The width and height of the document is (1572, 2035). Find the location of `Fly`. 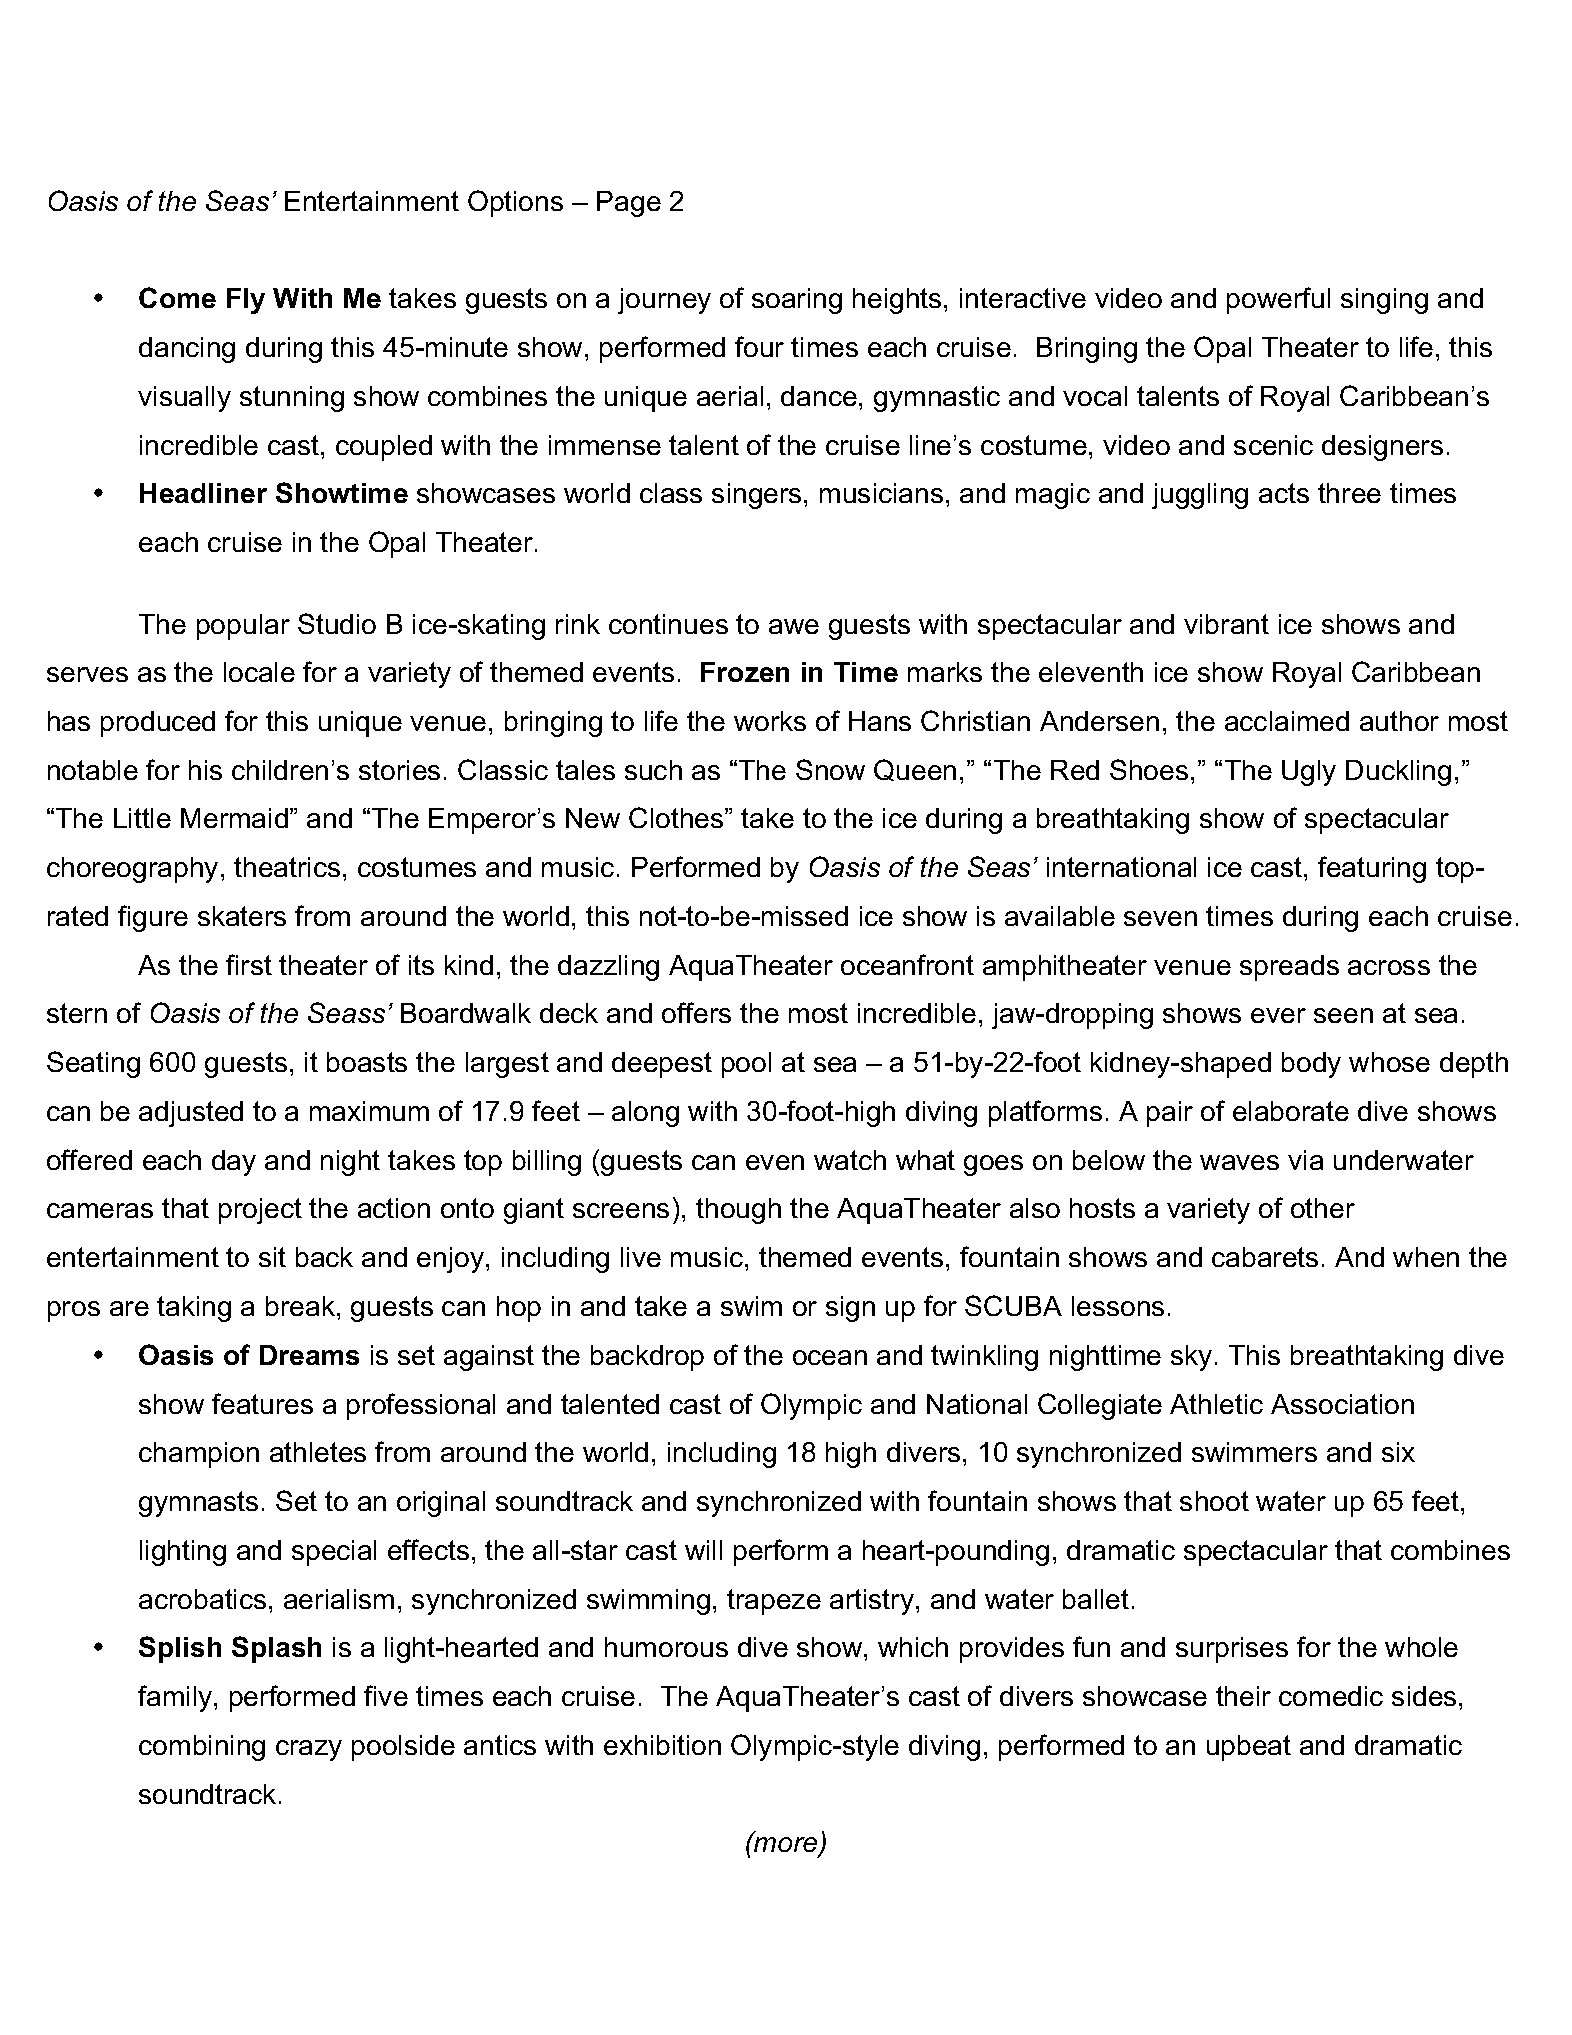

Fly is located at coordinates (246, 301).
